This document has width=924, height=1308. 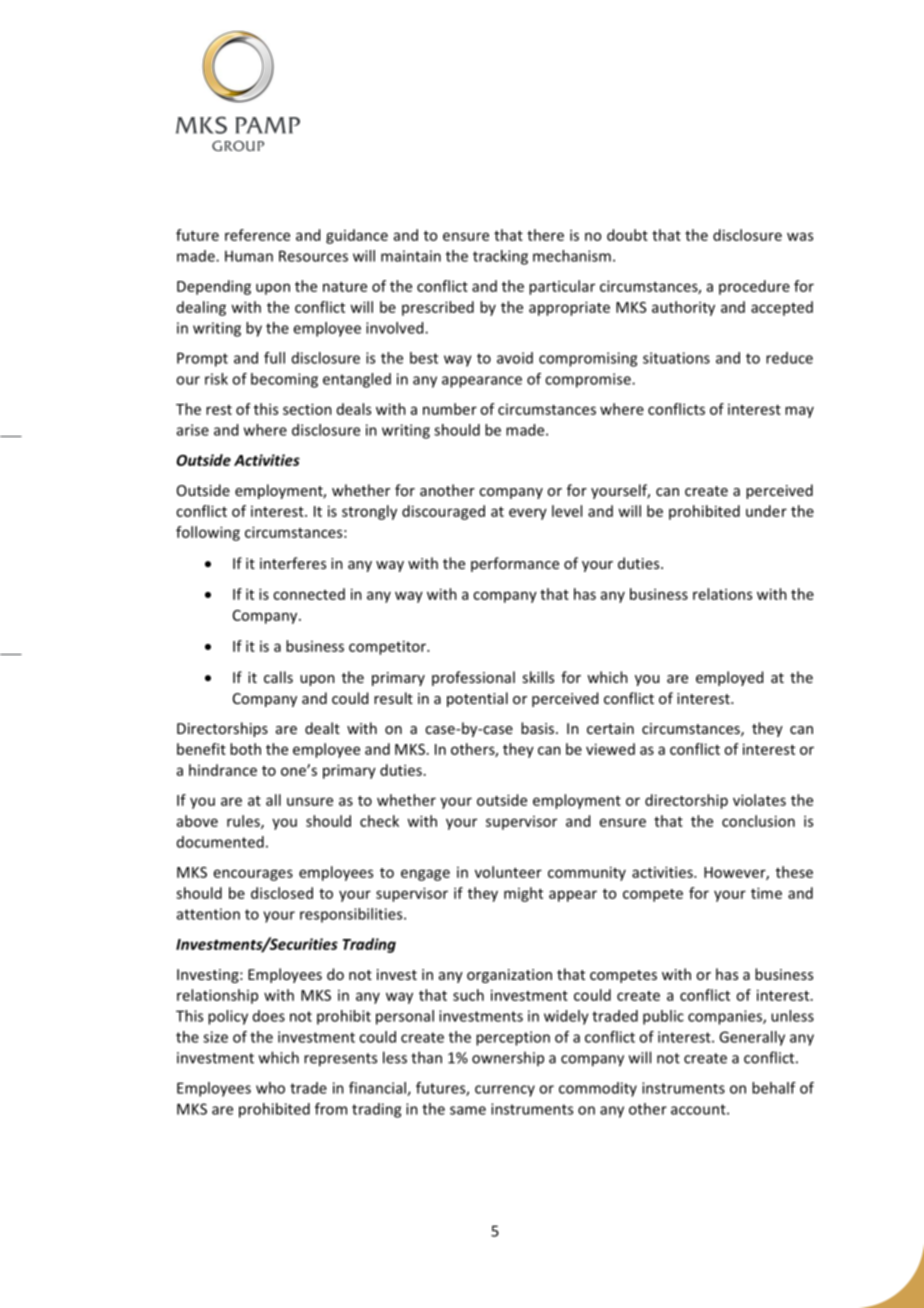 What do you see at coordinates (754, 287) in the document?
I see `procedure` at bounding box center [754, 287].
